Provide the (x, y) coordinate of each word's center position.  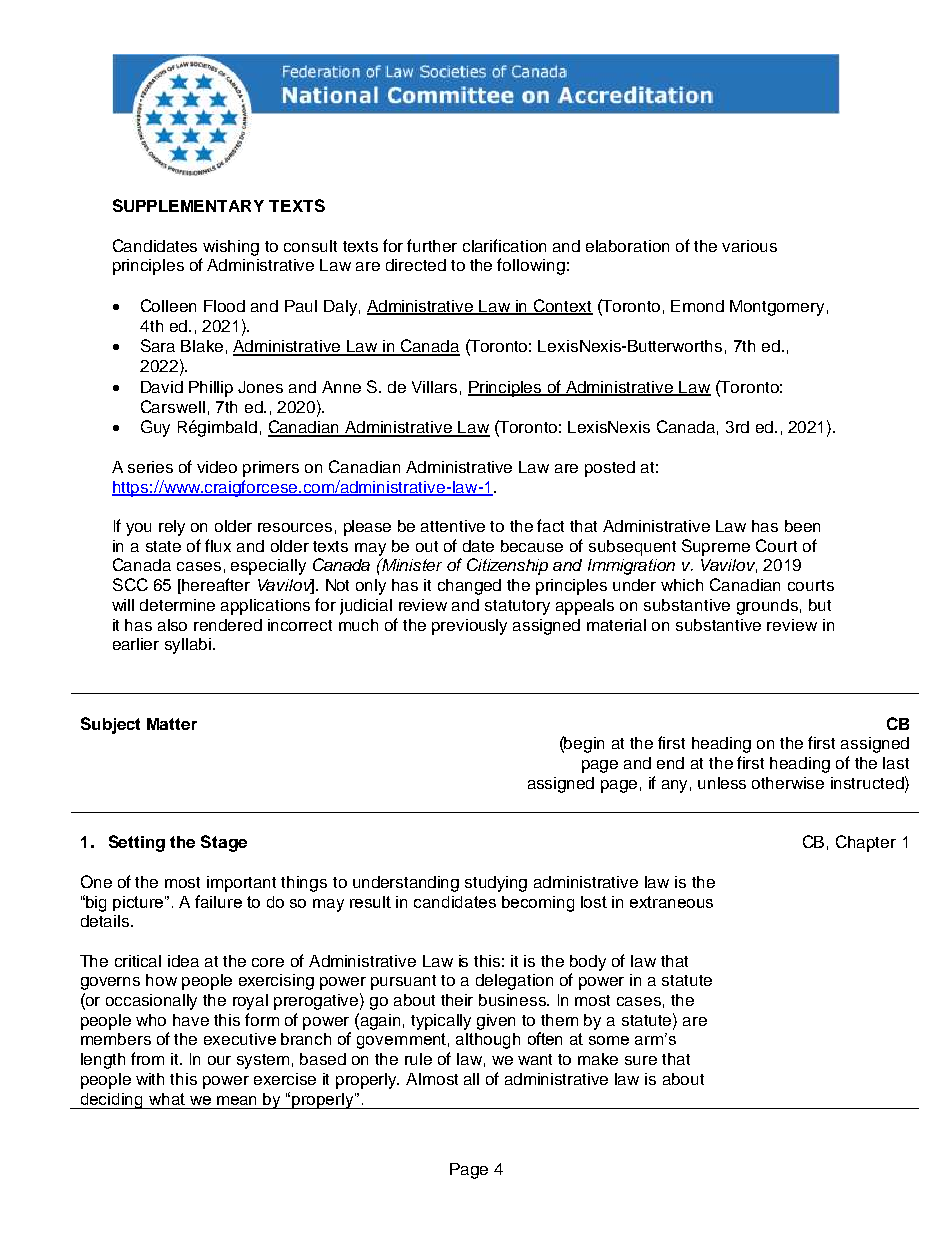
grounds (767, 607)
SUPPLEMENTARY (188, 205)
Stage (224, 843)
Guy (155, 428)
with (150, 1079)
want (535, 1059)
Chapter (866, 843)
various (749, 246)
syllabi (188, 646)
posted (610, 469)
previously (469, 627)
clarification (504, 245)
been (802, 526)
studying (496, 884)
